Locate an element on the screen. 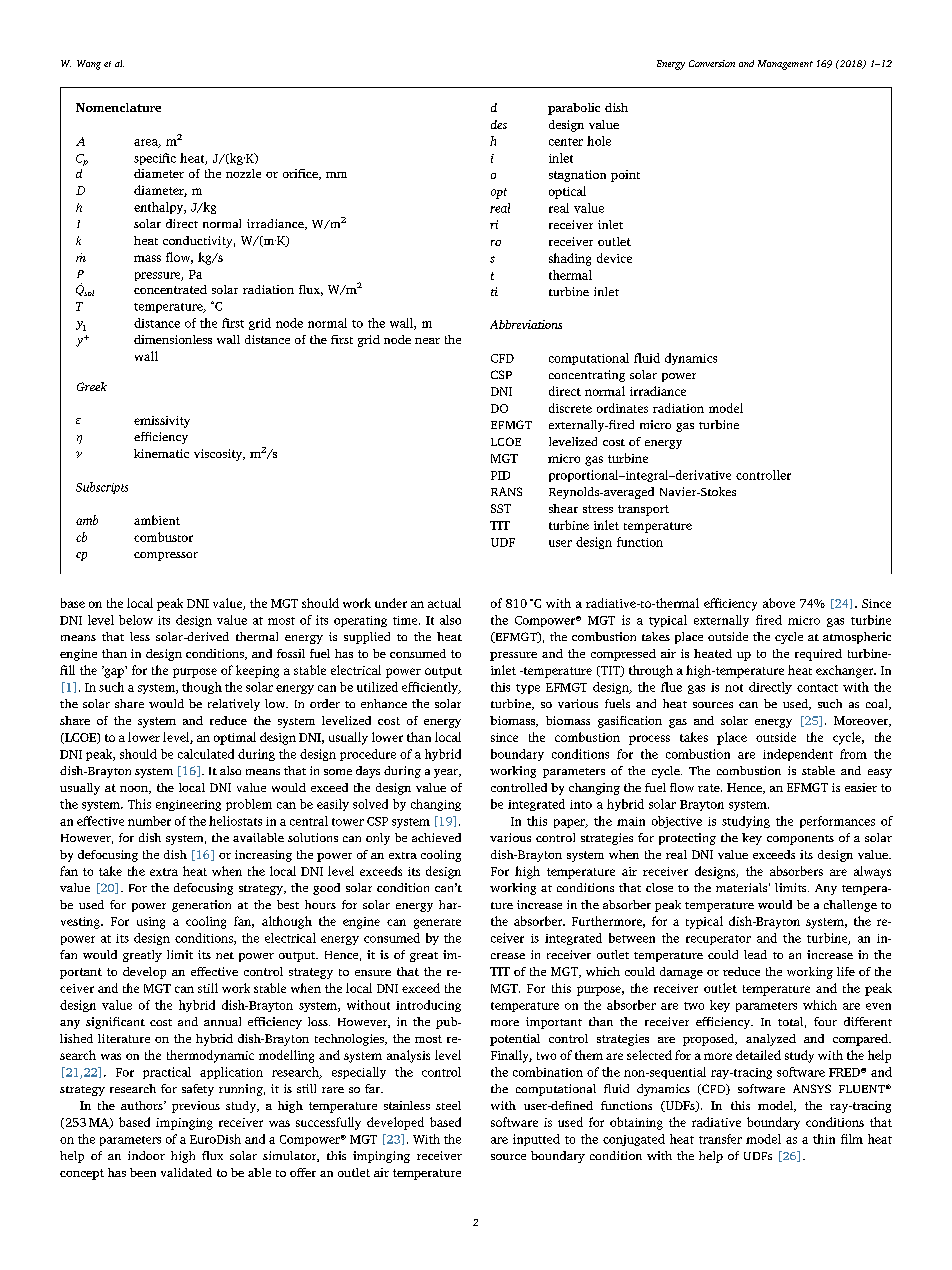 This screenshot has width=952, height=1270. thin is located at coordinates (824, 1139).
